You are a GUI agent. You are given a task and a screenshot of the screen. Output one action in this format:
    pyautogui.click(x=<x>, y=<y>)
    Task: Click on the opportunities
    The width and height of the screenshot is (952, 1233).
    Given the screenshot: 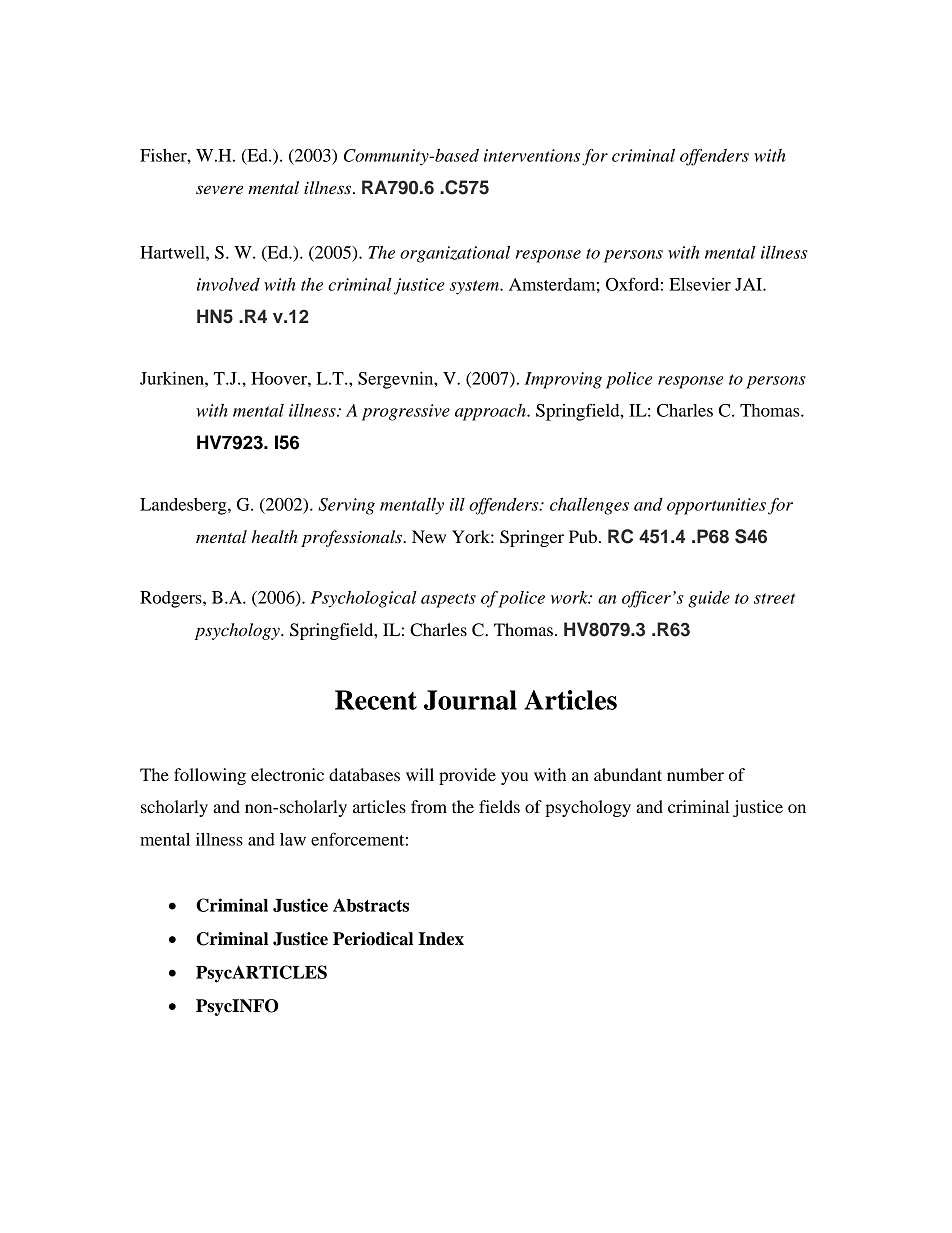 What is the action you would take?
    pyautogui.click(x=716, y=506)
